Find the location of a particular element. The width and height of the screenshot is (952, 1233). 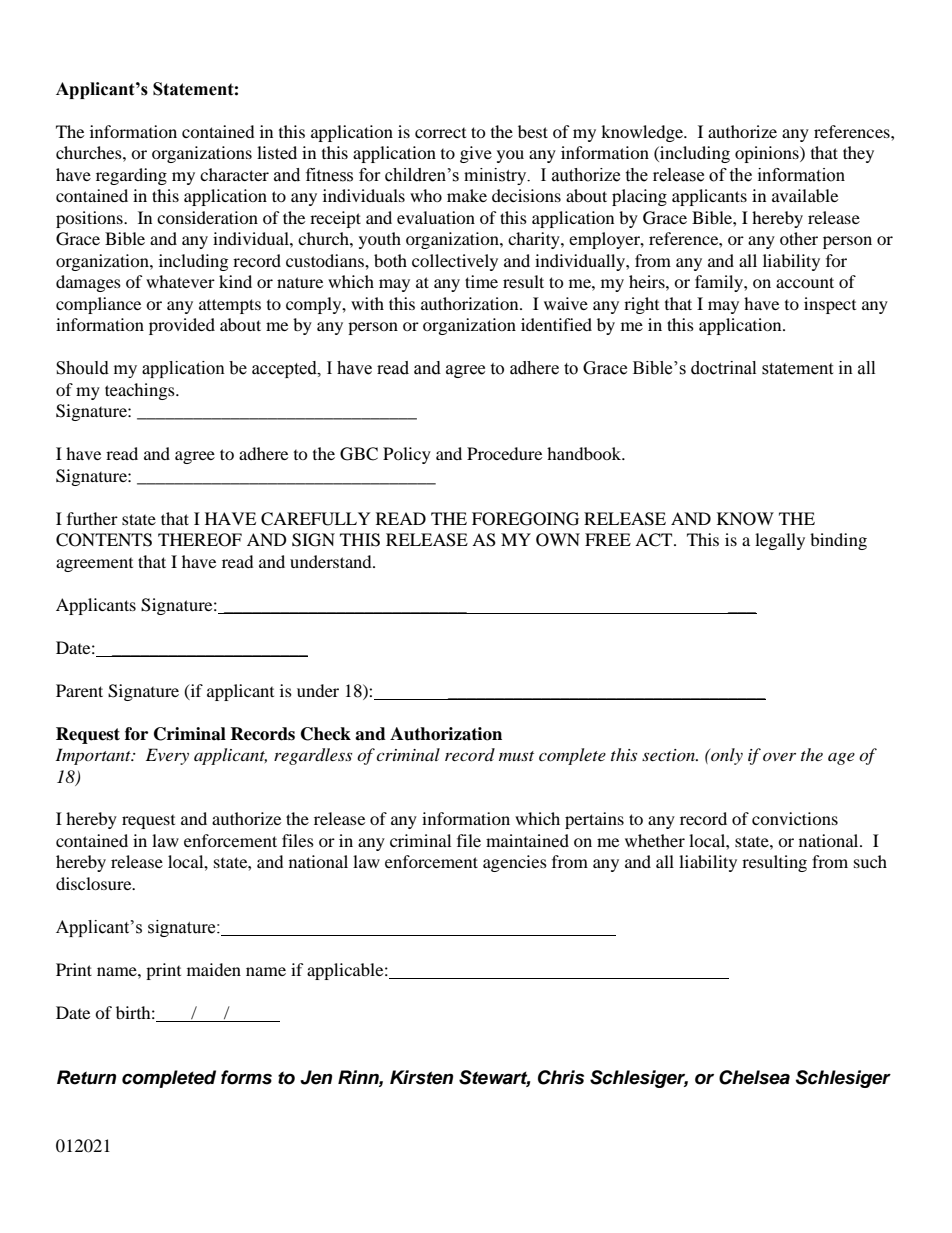

legally is located at coordinates (780, 541).
